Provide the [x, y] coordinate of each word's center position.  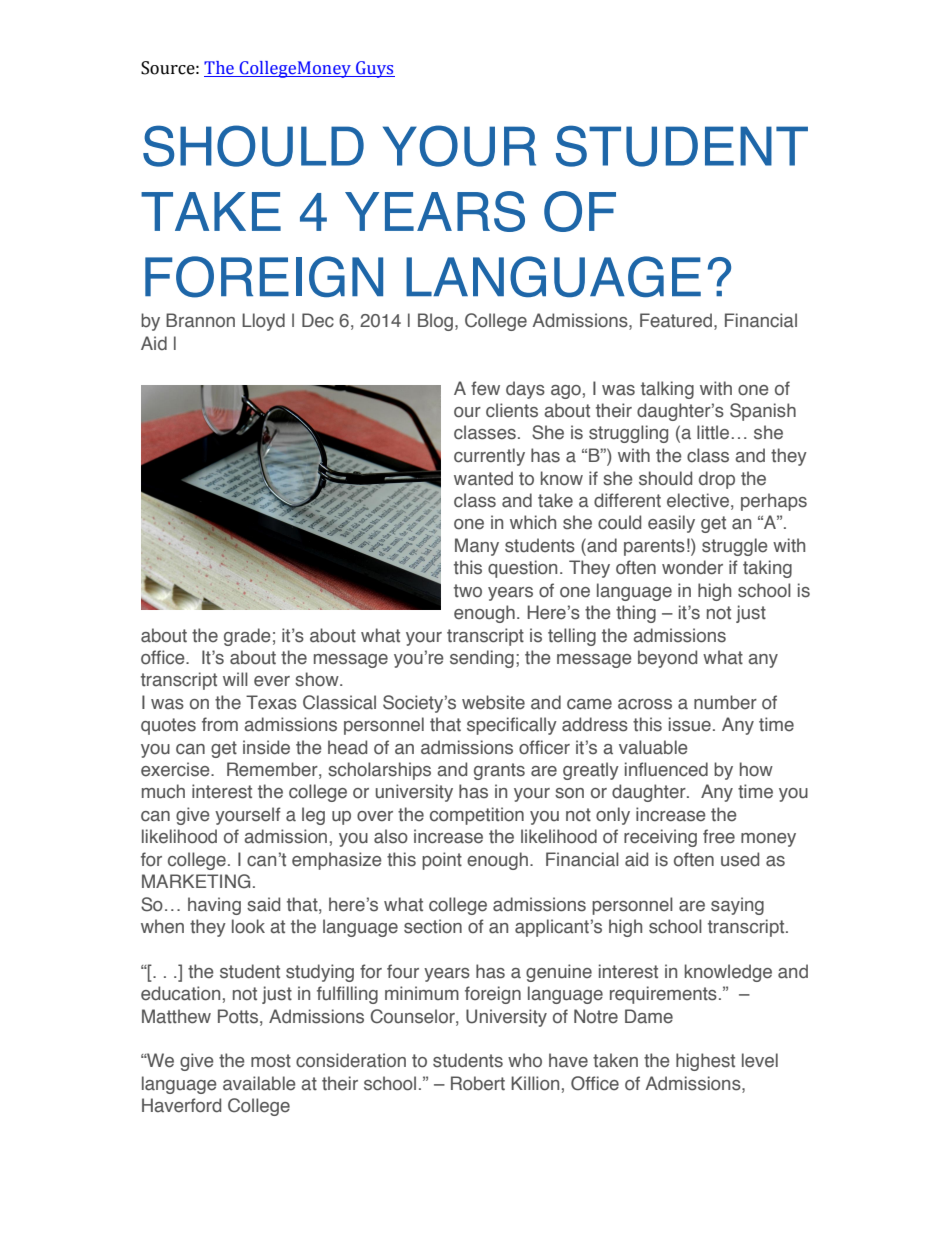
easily [671, 524]
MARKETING [196, 881]
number [725, 702]
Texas [271, 702]
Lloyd [263, 322]
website [493, 702]
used [740, 859]
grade [247, 637]
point [442, 861]
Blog [435, 322]
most [271, 1061]
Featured [676, 320]
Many [477, 547]
